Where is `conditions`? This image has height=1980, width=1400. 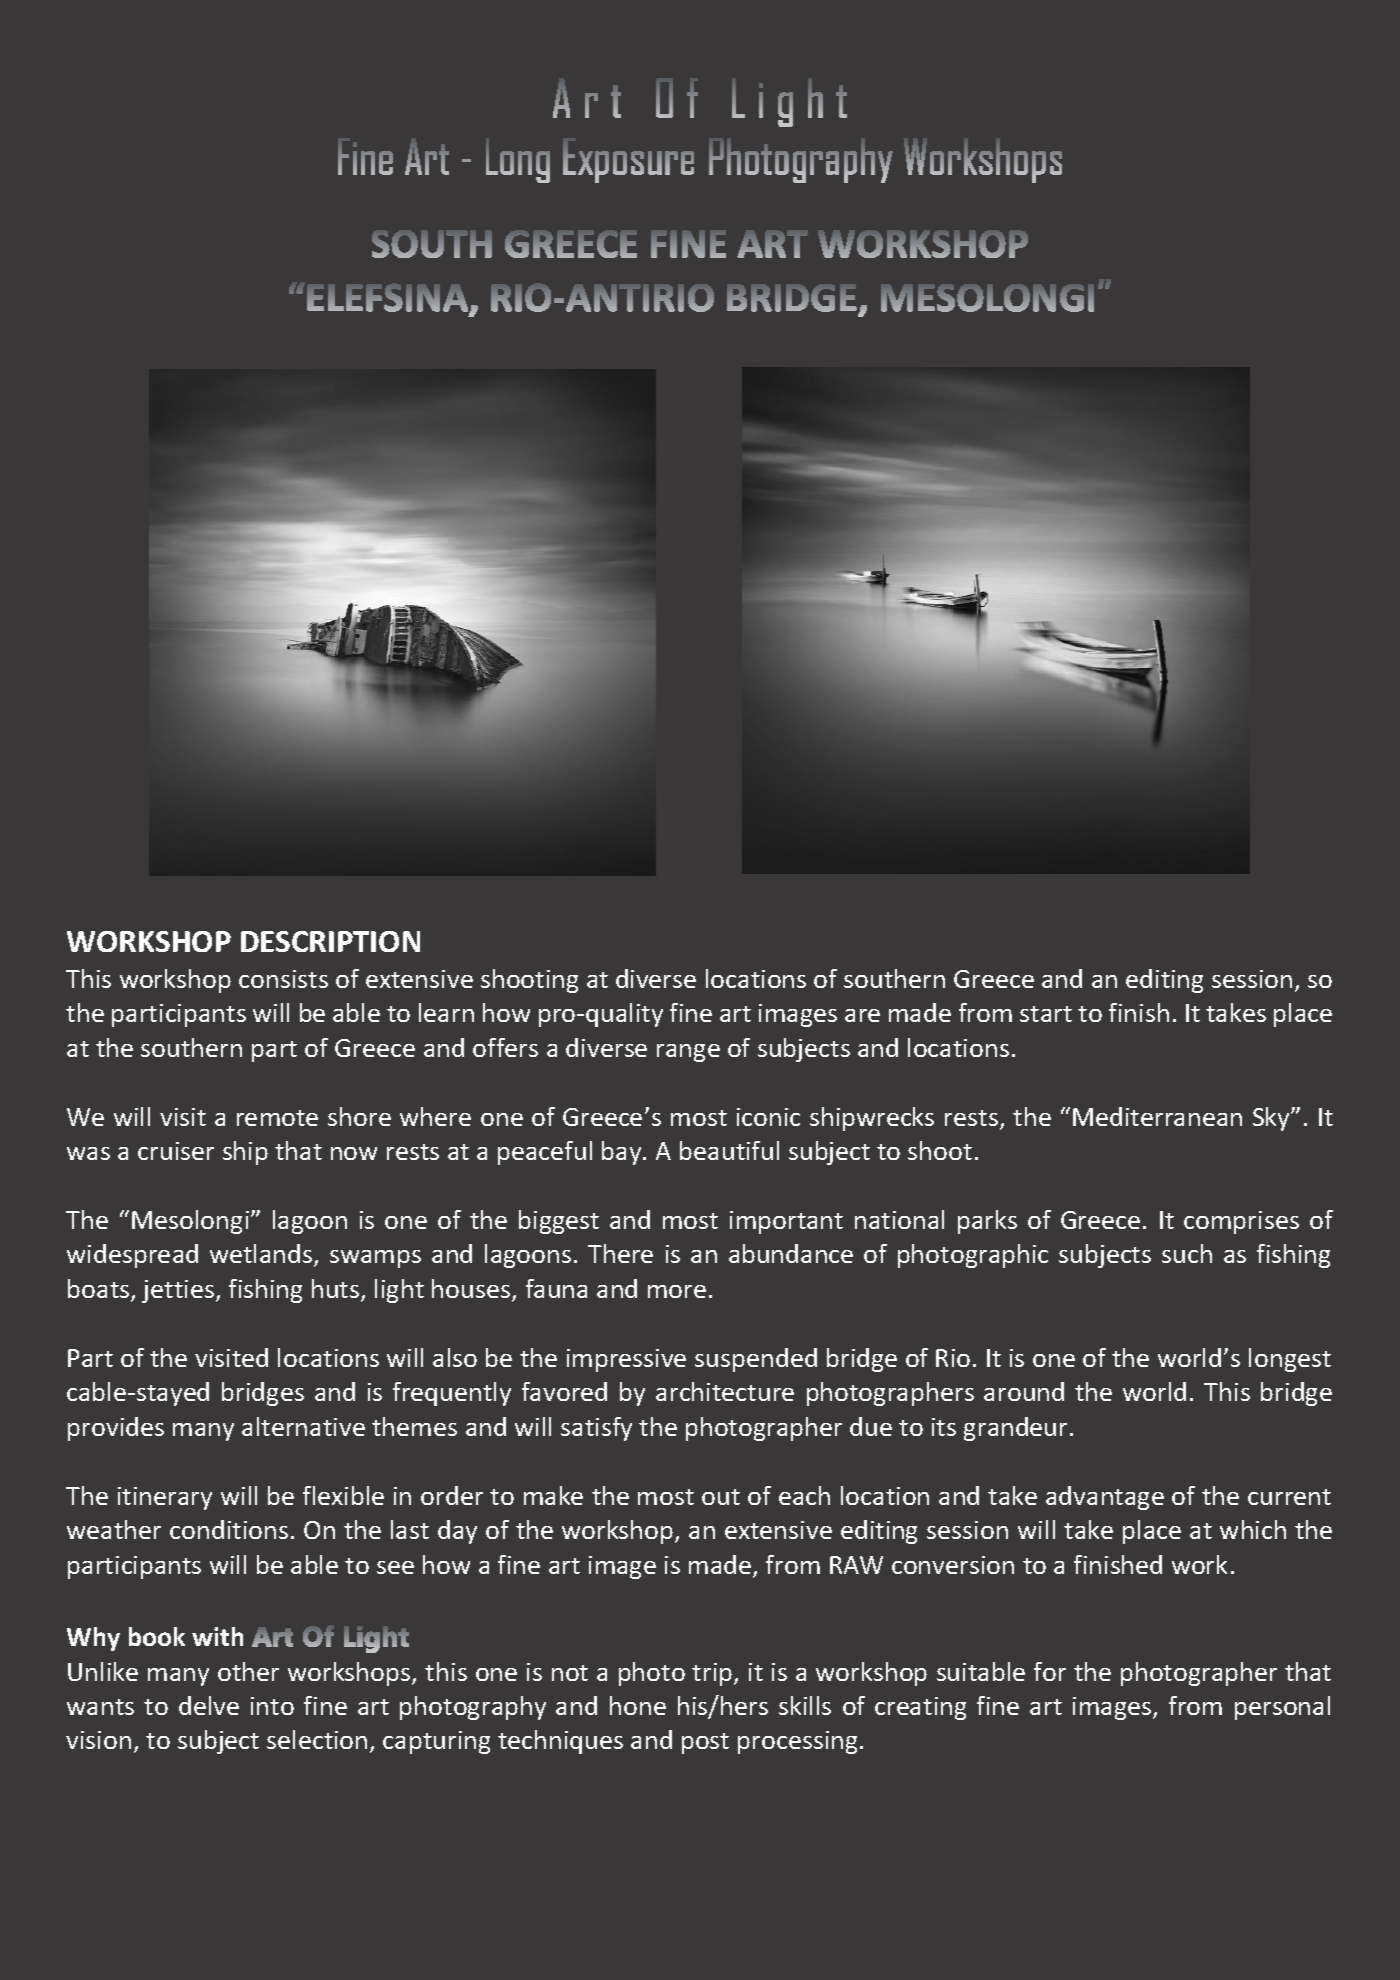 conditions is located at coordinates (229, 1529).
